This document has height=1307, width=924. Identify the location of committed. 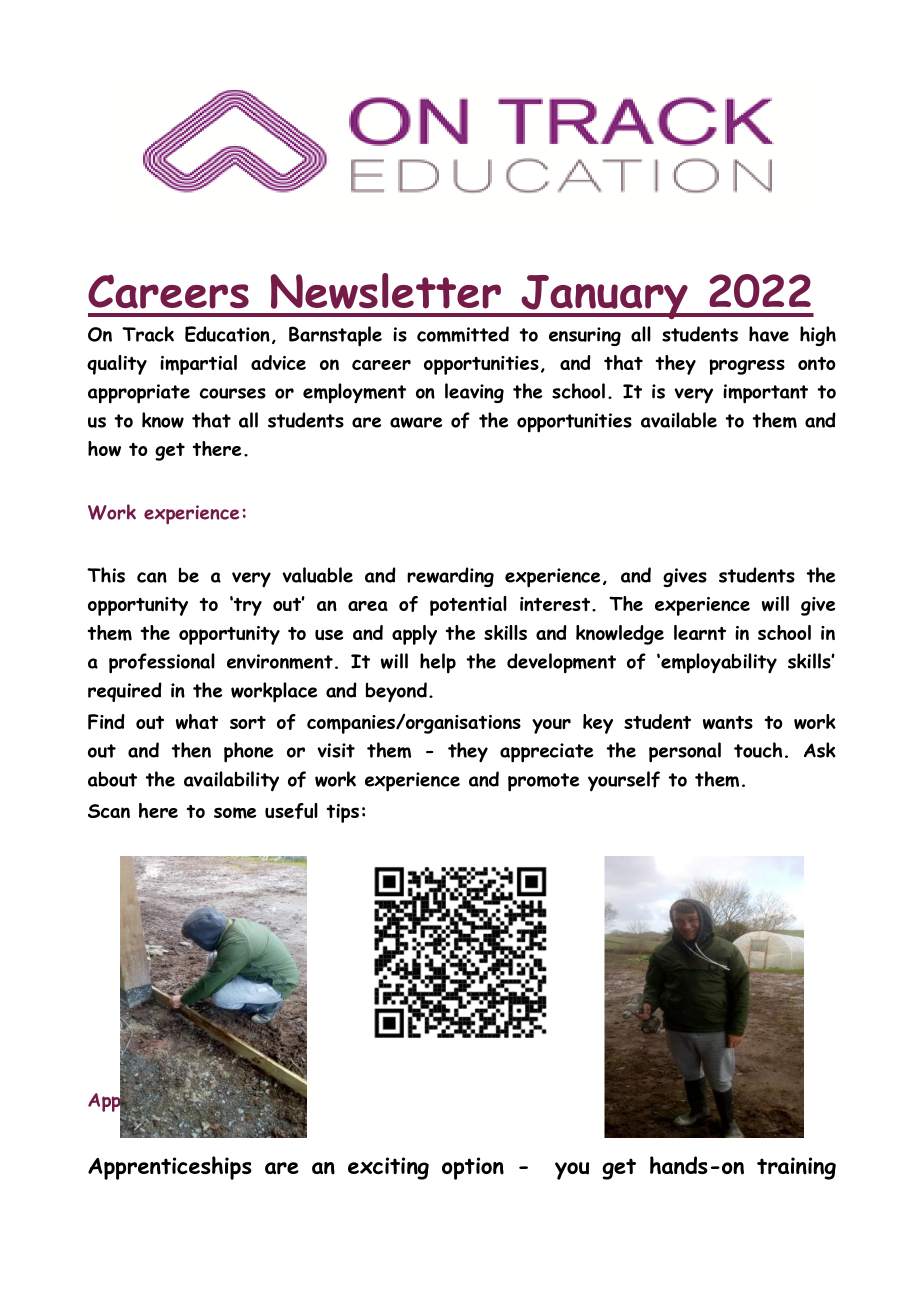
(463, 334).
